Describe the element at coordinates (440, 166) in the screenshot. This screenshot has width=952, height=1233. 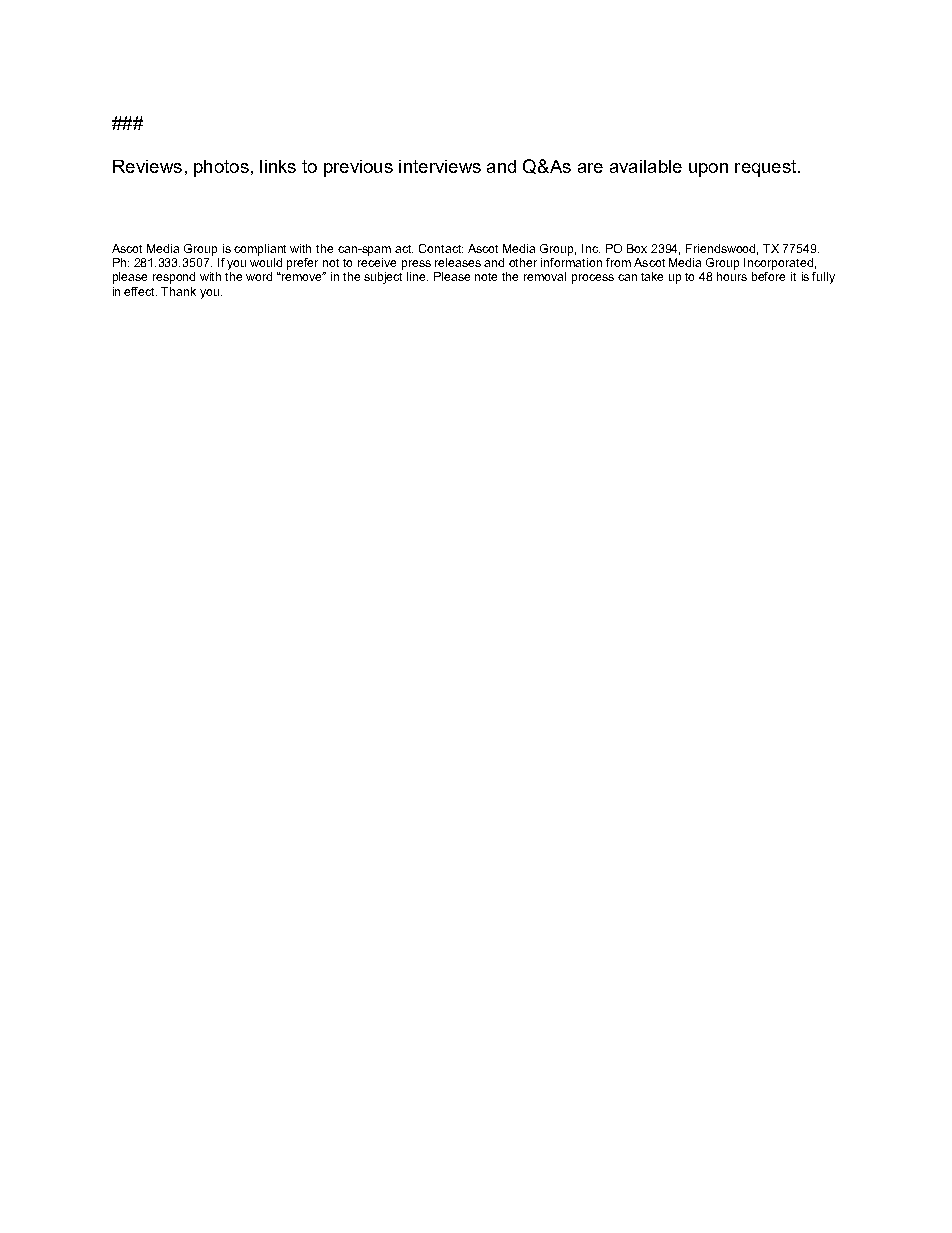
I see `interviews` at that location.
